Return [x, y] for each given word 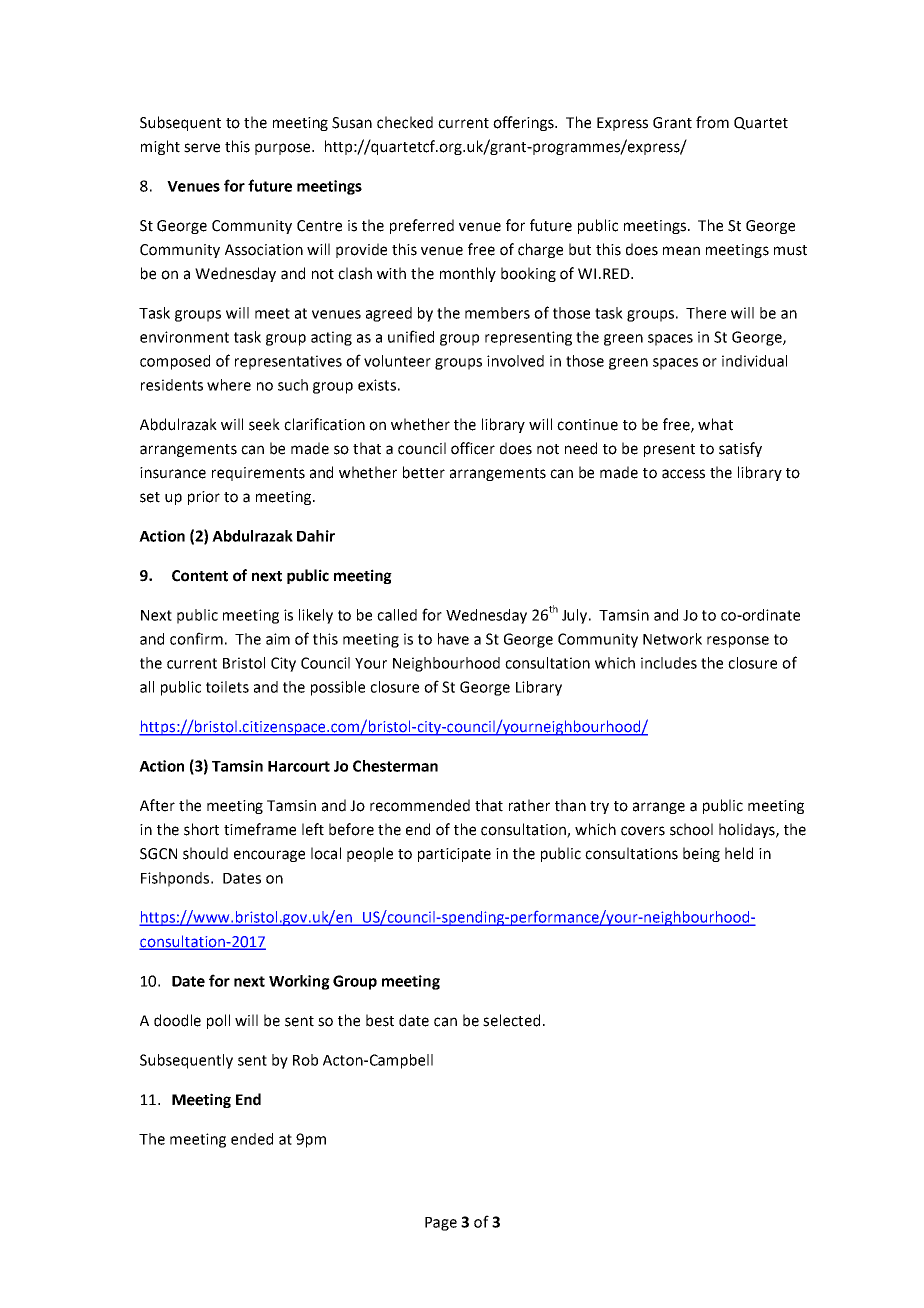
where [229, 385]
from [712, 122]
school [691, 829]
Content [200, 576]
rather [529, 805]
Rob [305, 1060]
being [701, 854]
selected [511, 1020]
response [738, 642]
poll [218, 1021]
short [201, 829]
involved [515, 361]
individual [754, 361]
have [453, 639]
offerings [524, 123]
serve [202, 148]
